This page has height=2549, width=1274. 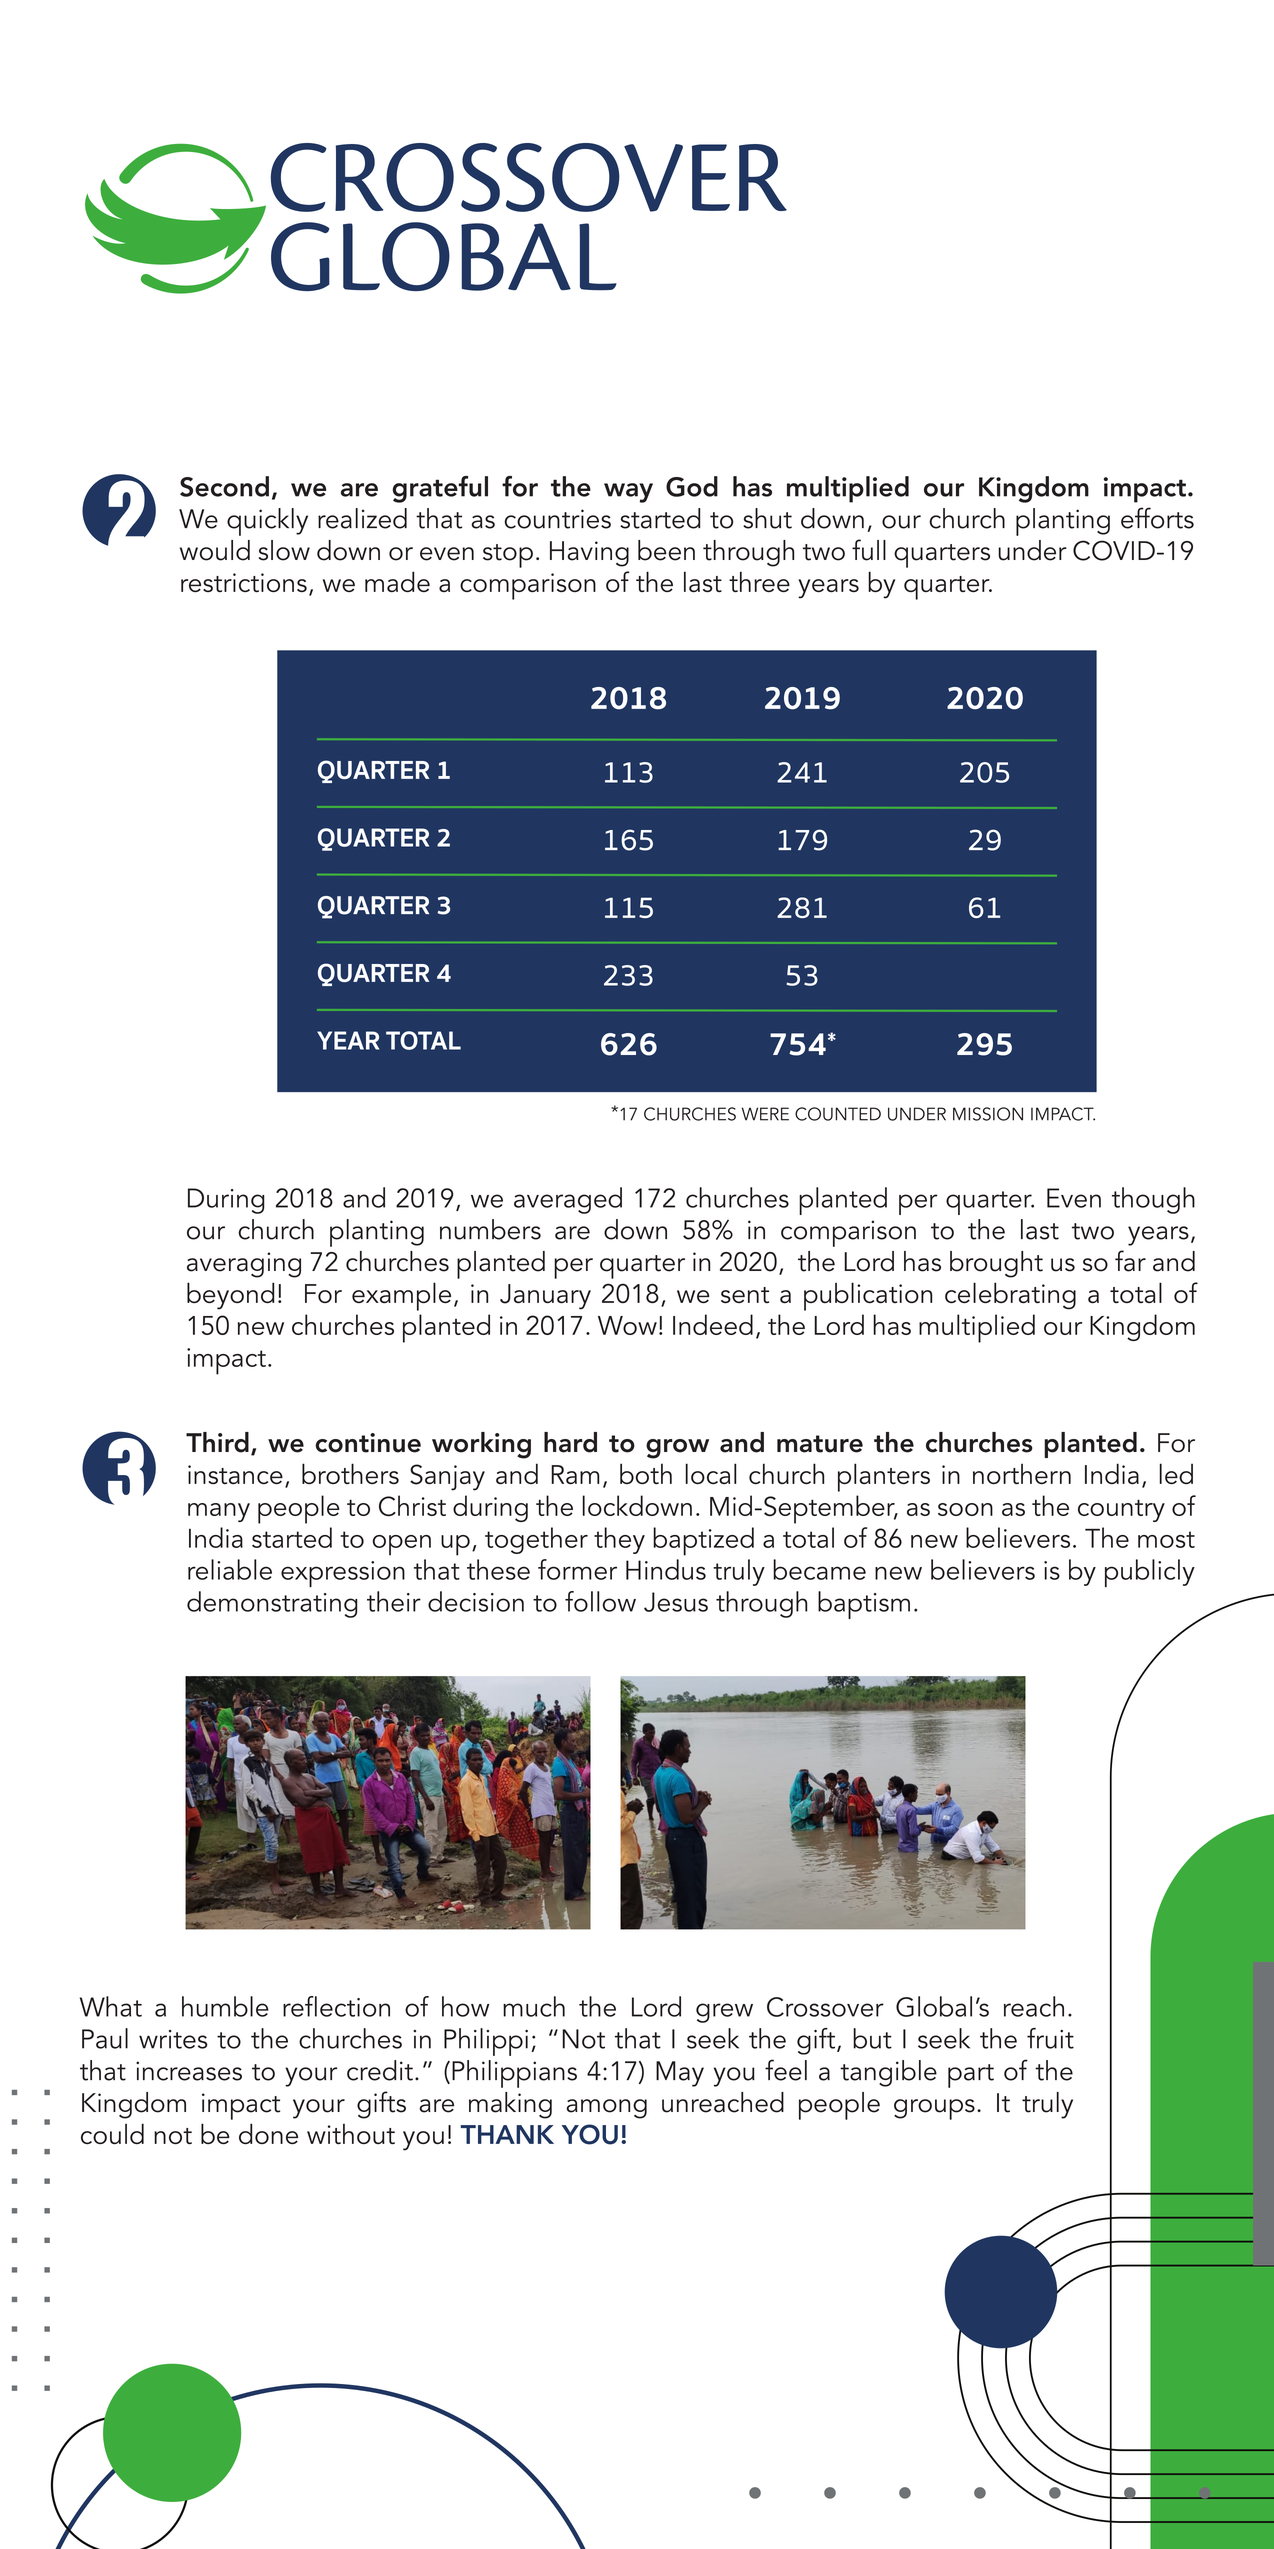 I want to click on averaging, so click(x=244, y=1265).
